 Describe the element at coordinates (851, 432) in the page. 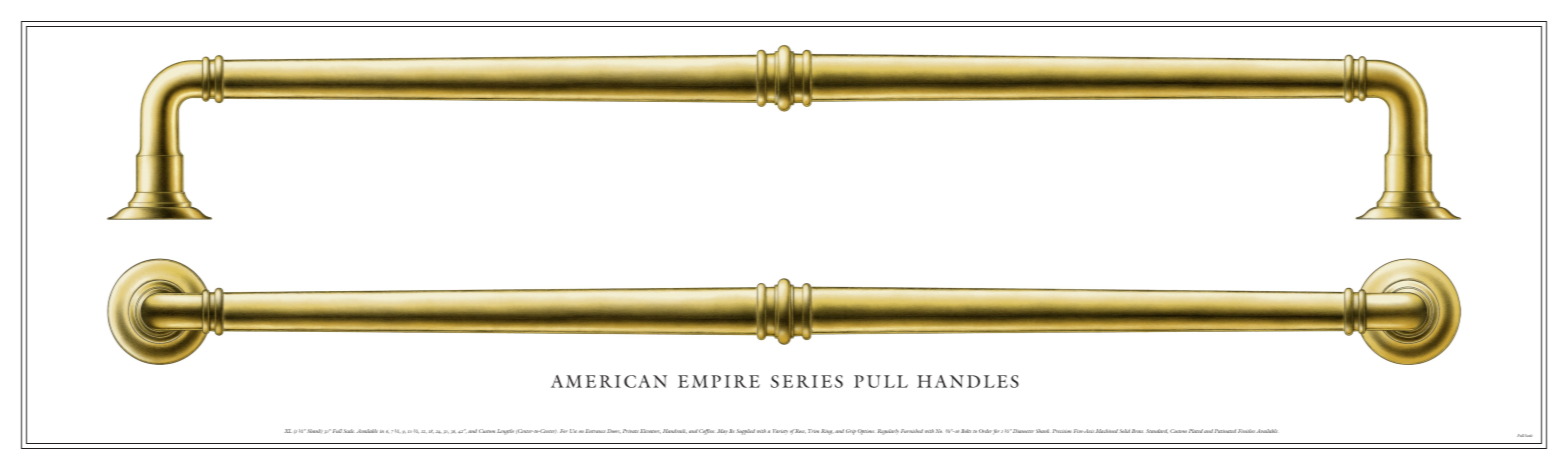

I see `Grip` at that location.
